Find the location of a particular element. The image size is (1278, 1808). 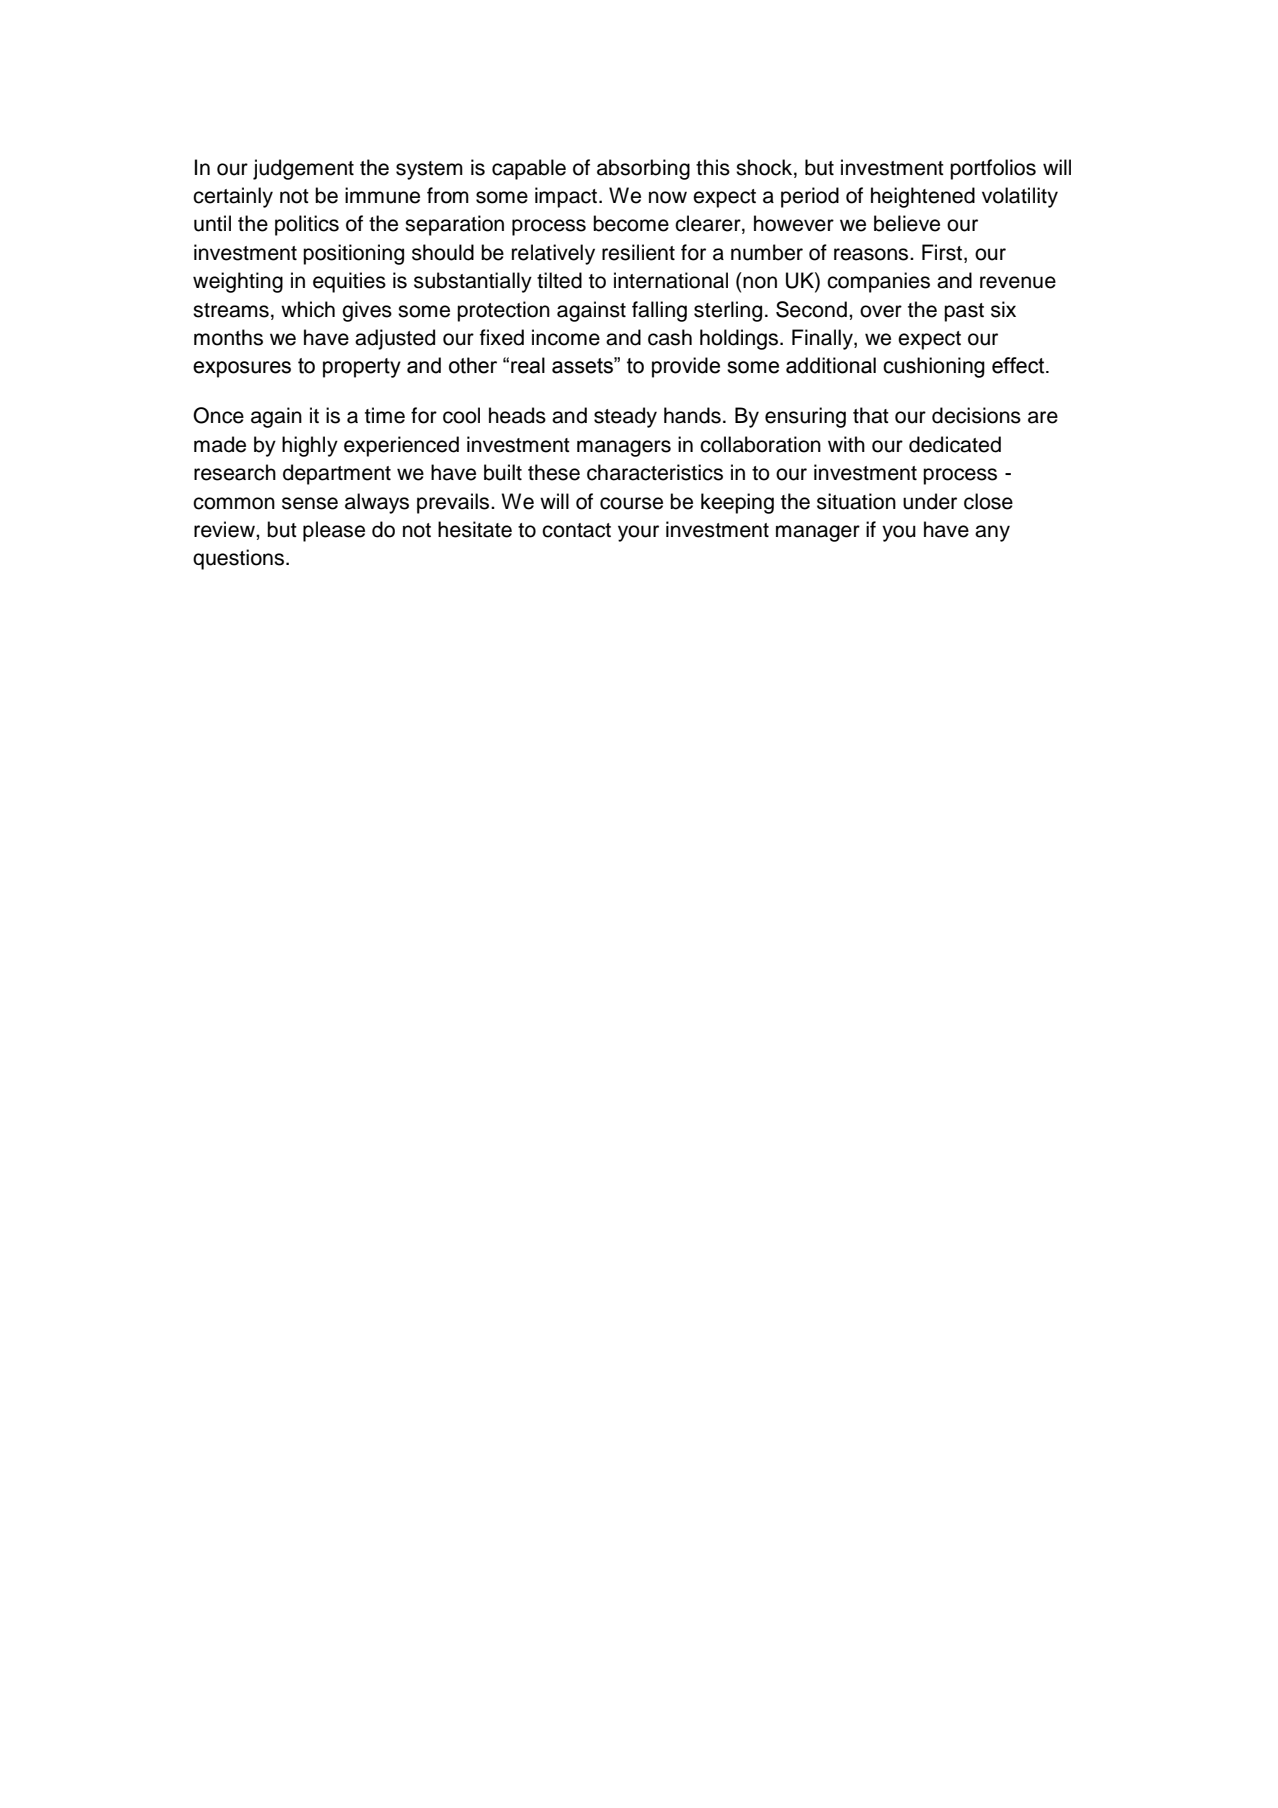

steady is located at coordinates (625, 417).
